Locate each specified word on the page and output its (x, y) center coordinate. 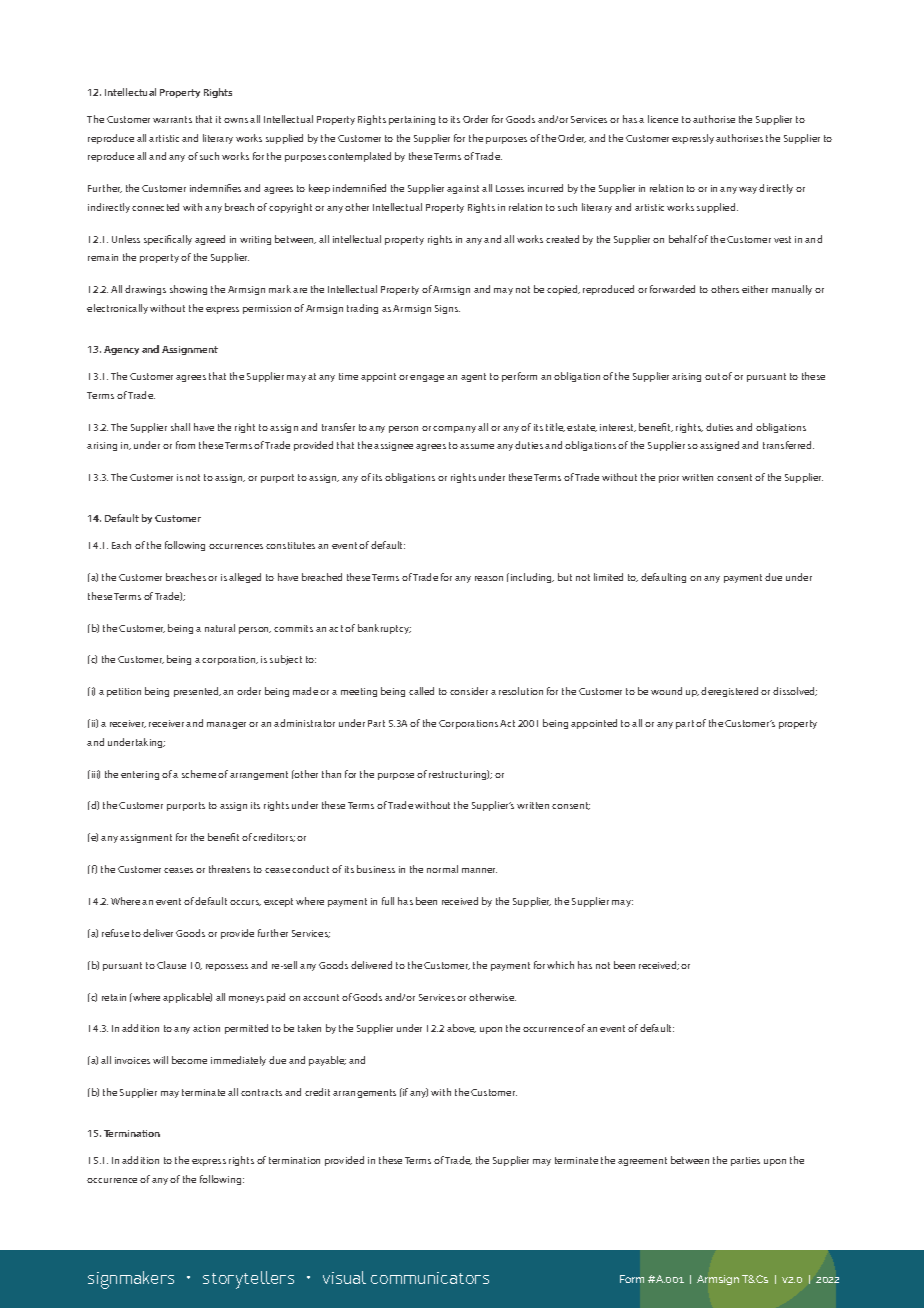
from (185, 445)
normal (442, 869)
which (560, 965)
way (748, 190)
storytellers (248, 1280)
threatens (229, 869)
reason (489, 578)
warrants (172, 119)
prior (669, 478)
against (463, 189)
